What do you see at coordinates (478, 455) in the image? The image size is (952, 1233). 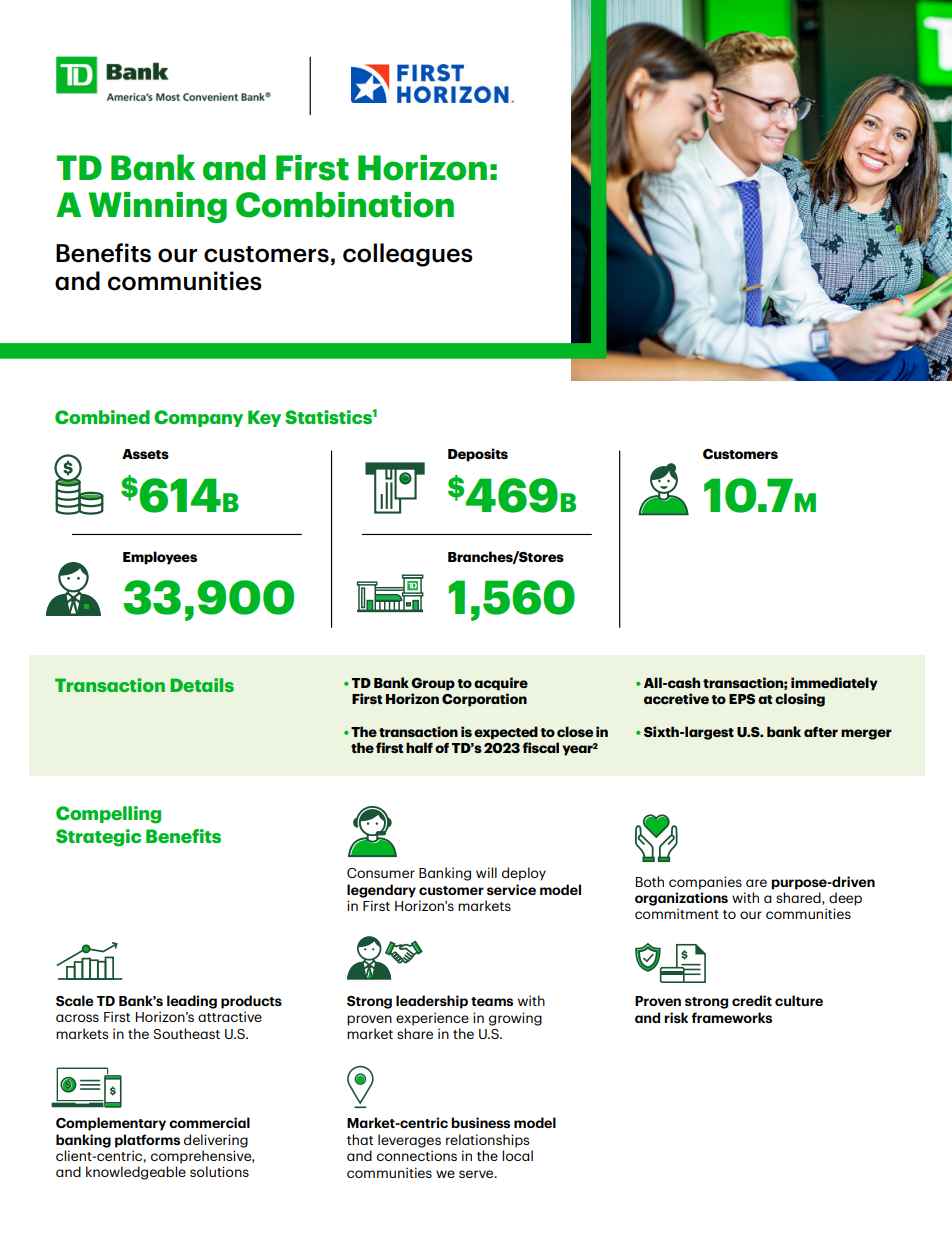 I see `Deposits` at bounding box center [478, 455].
